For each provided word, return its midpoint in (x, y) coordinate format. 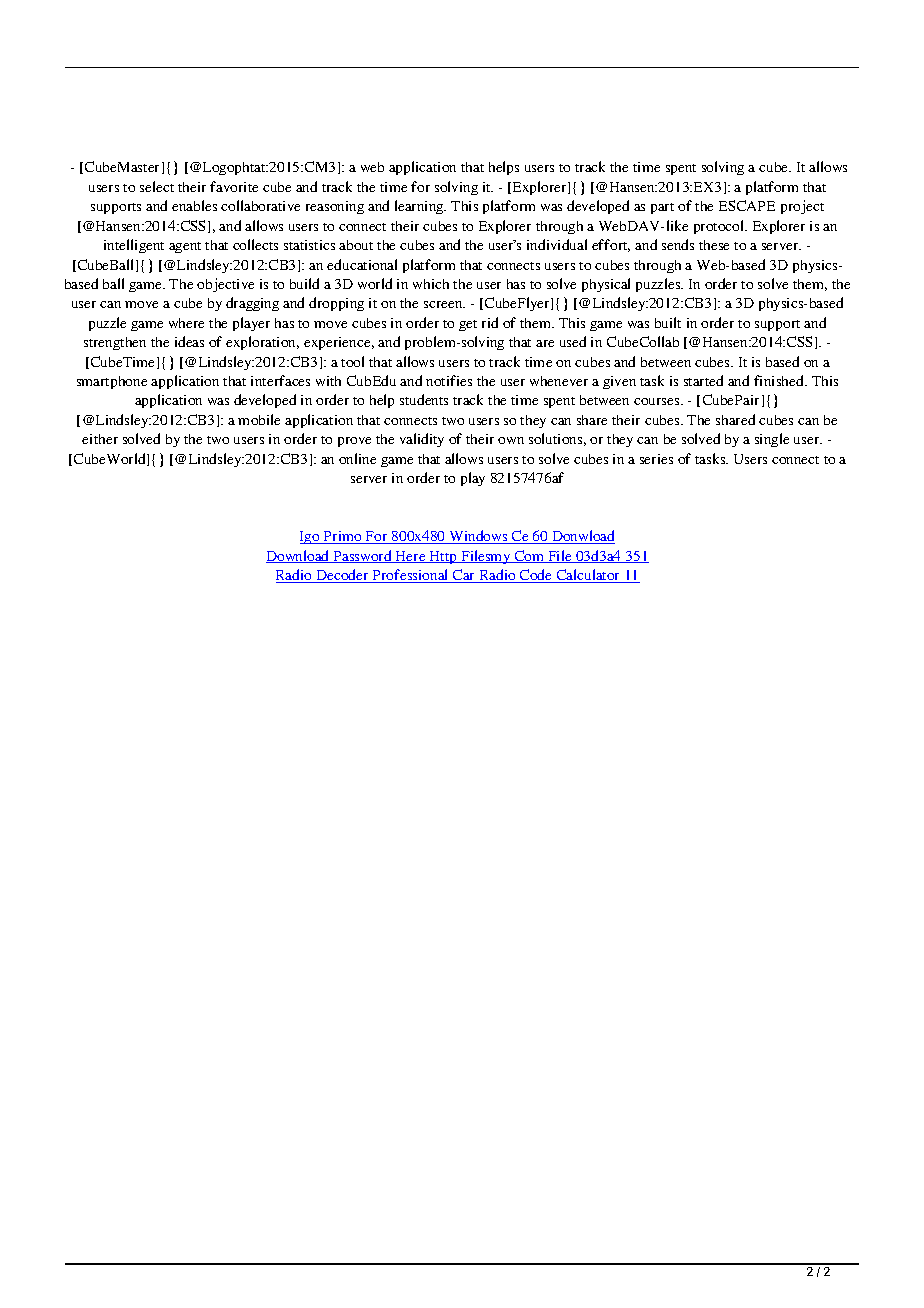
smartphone (112, 382)
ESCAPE (747, 205)
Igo (311, 537)
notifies (449, 380)
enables (194, 205)
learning (420, 207)
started (703, 380)
